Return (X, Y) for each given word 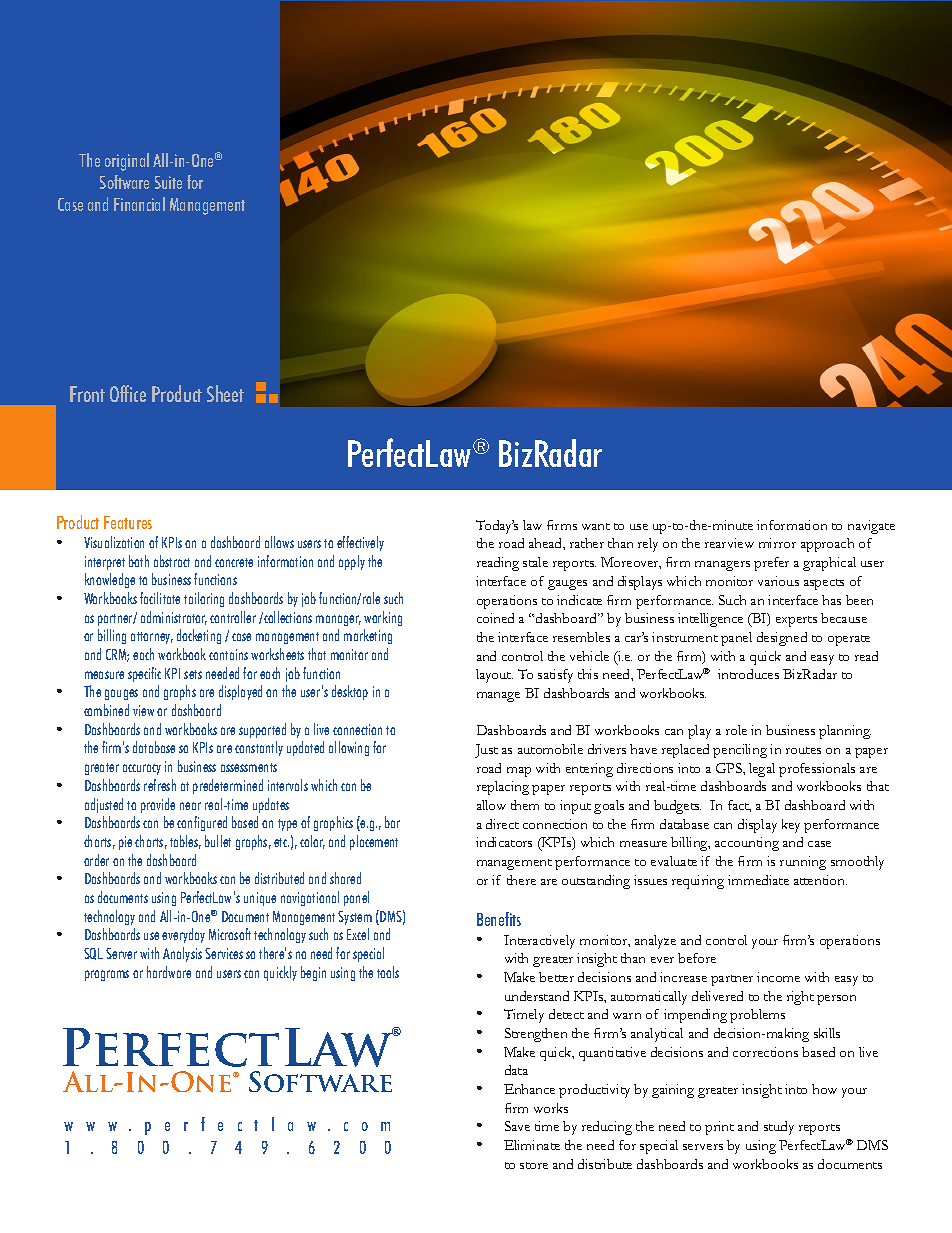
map (519, 772)
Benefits (499, 919)
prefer (771, 564)
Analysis (182, 954)
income (778, 977)
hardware (169, 972)
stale (535, 562)
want (596, 526)
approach (827, 545)
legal (762, 770)
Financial (139, 204)
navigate (871, 527)
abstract (172, 561)
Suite (168, 182)
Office (128, 393)
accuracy (142, 769)
